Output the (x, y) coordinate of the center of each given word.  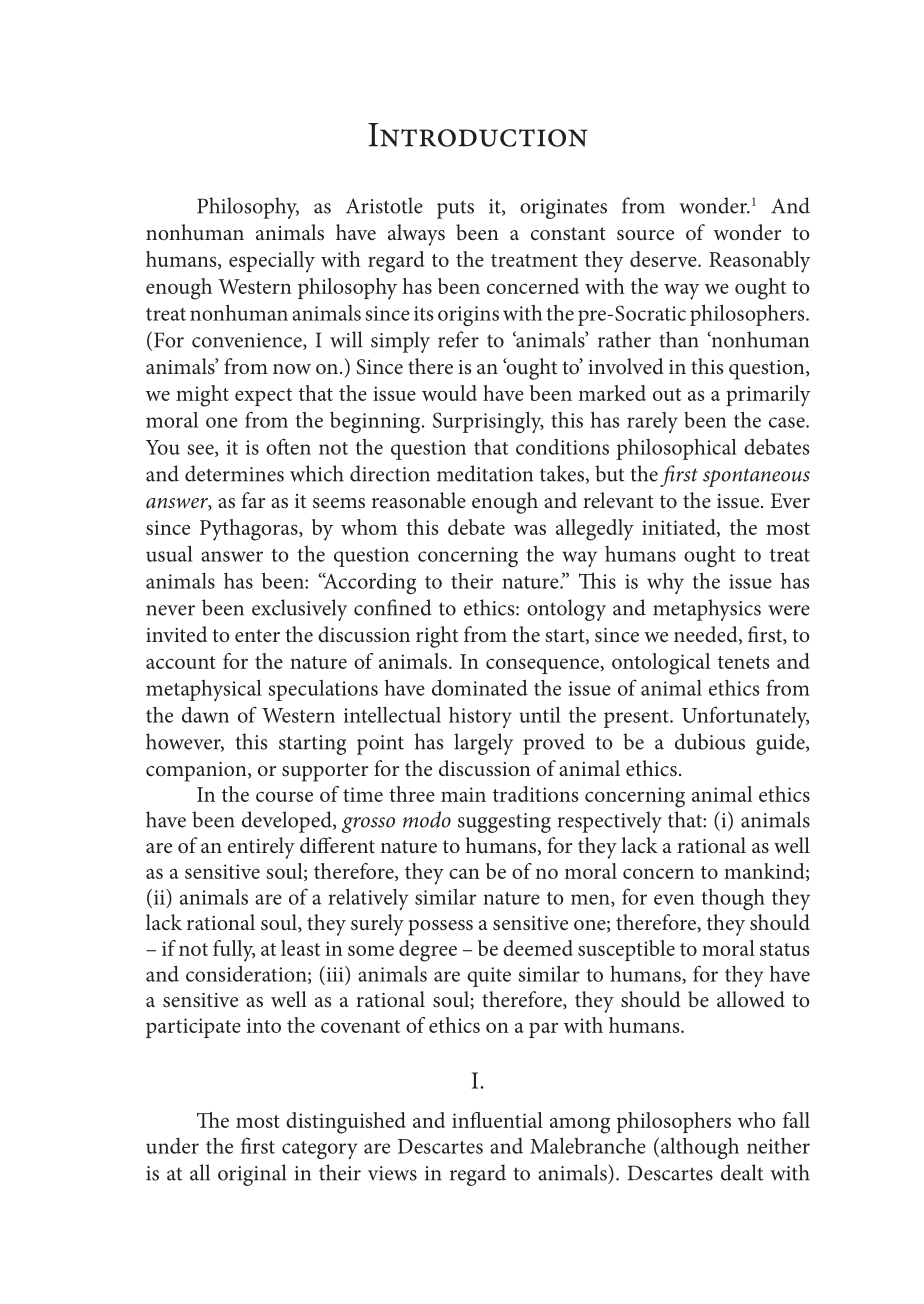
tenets (743, 662)
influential (497, 1120)
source (645, 235)
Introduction (478, 135)
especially (272, 262)
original (252, 1175)
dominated (480, 687)
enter (257, 635)
